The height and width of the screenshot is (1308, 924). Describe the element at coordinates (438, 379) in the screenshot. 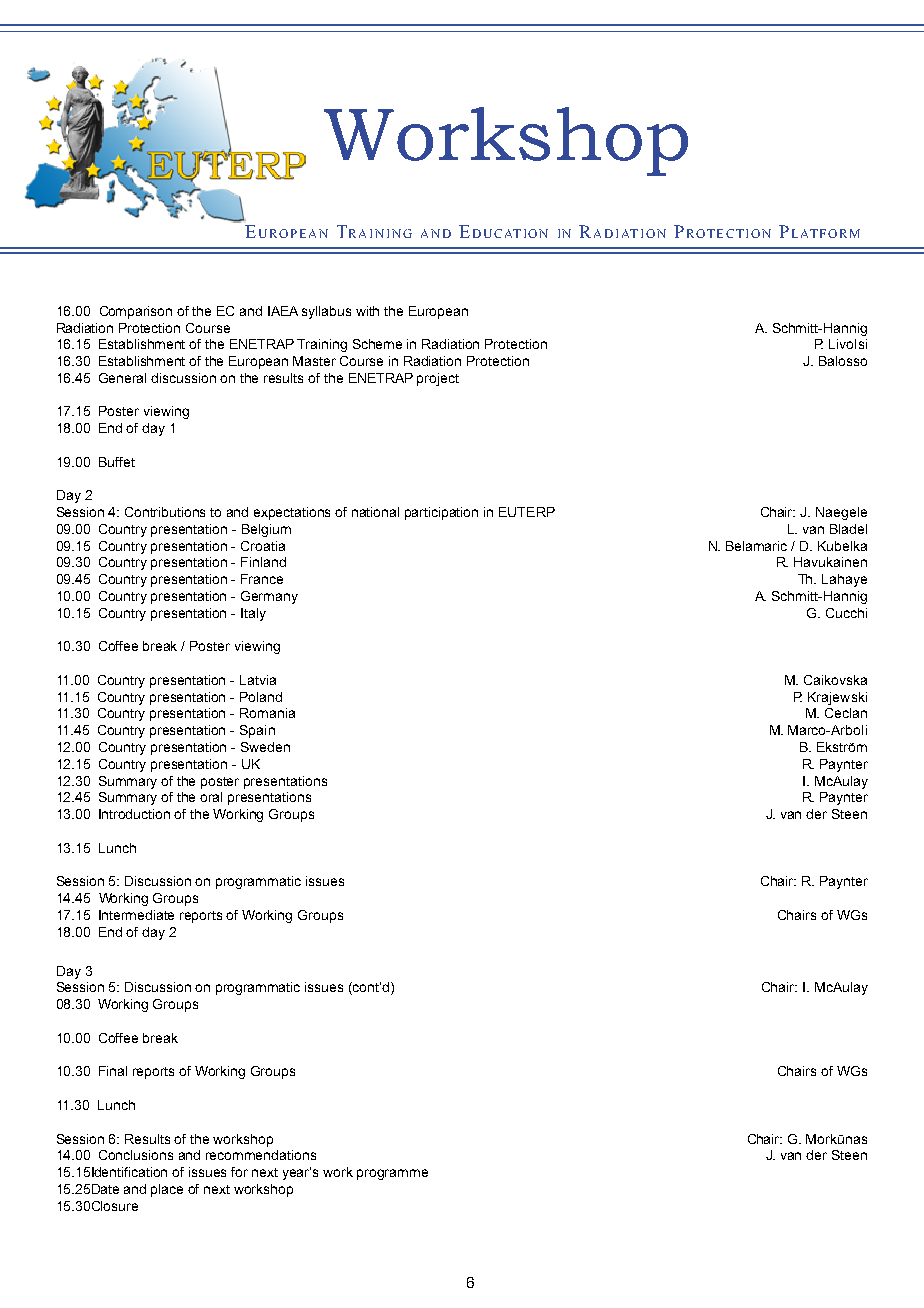

I see `project` at that location.
